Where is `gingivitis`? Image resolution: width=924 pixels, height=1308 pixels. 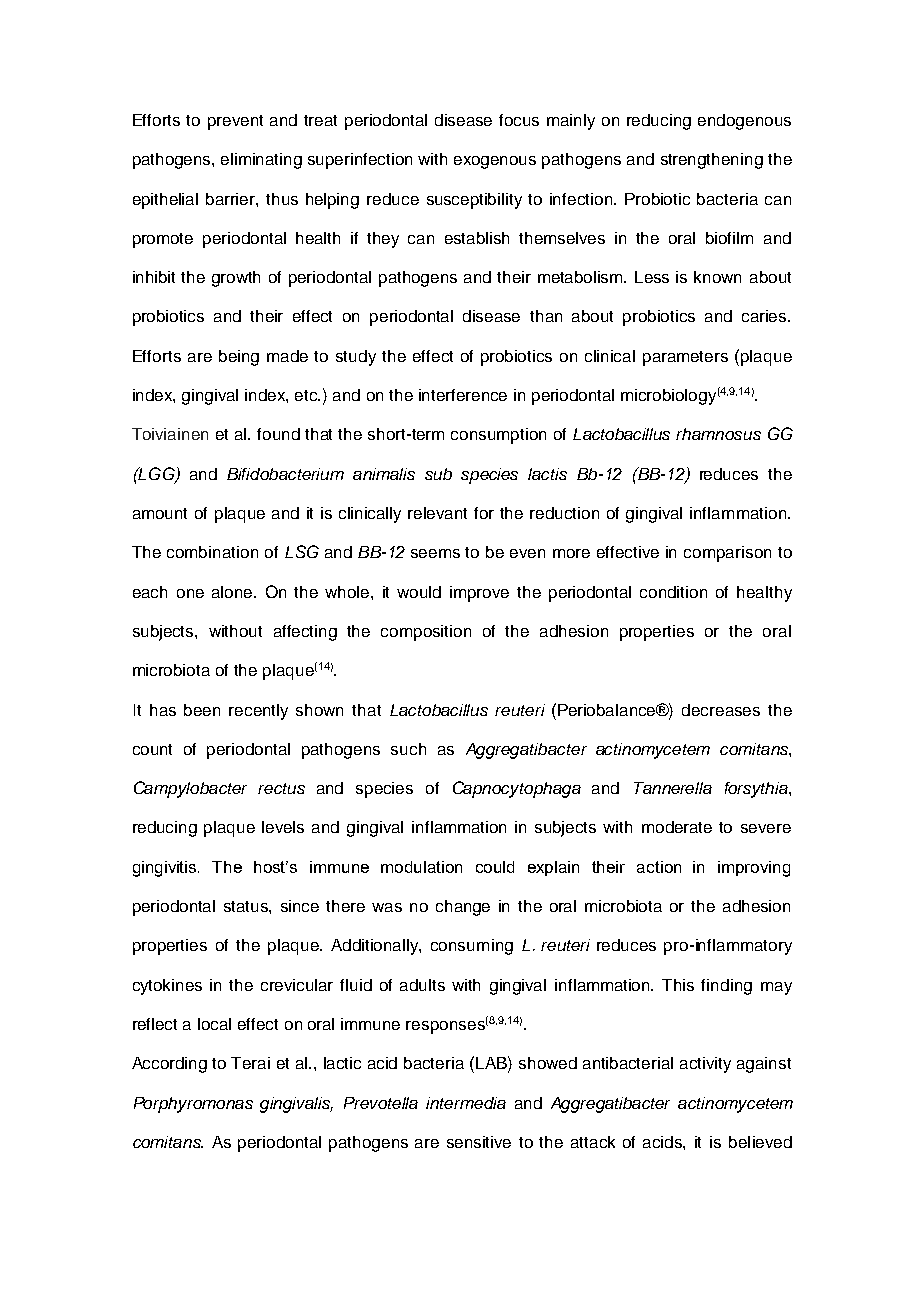
gingivitis is located at coordinates (166, 869).
